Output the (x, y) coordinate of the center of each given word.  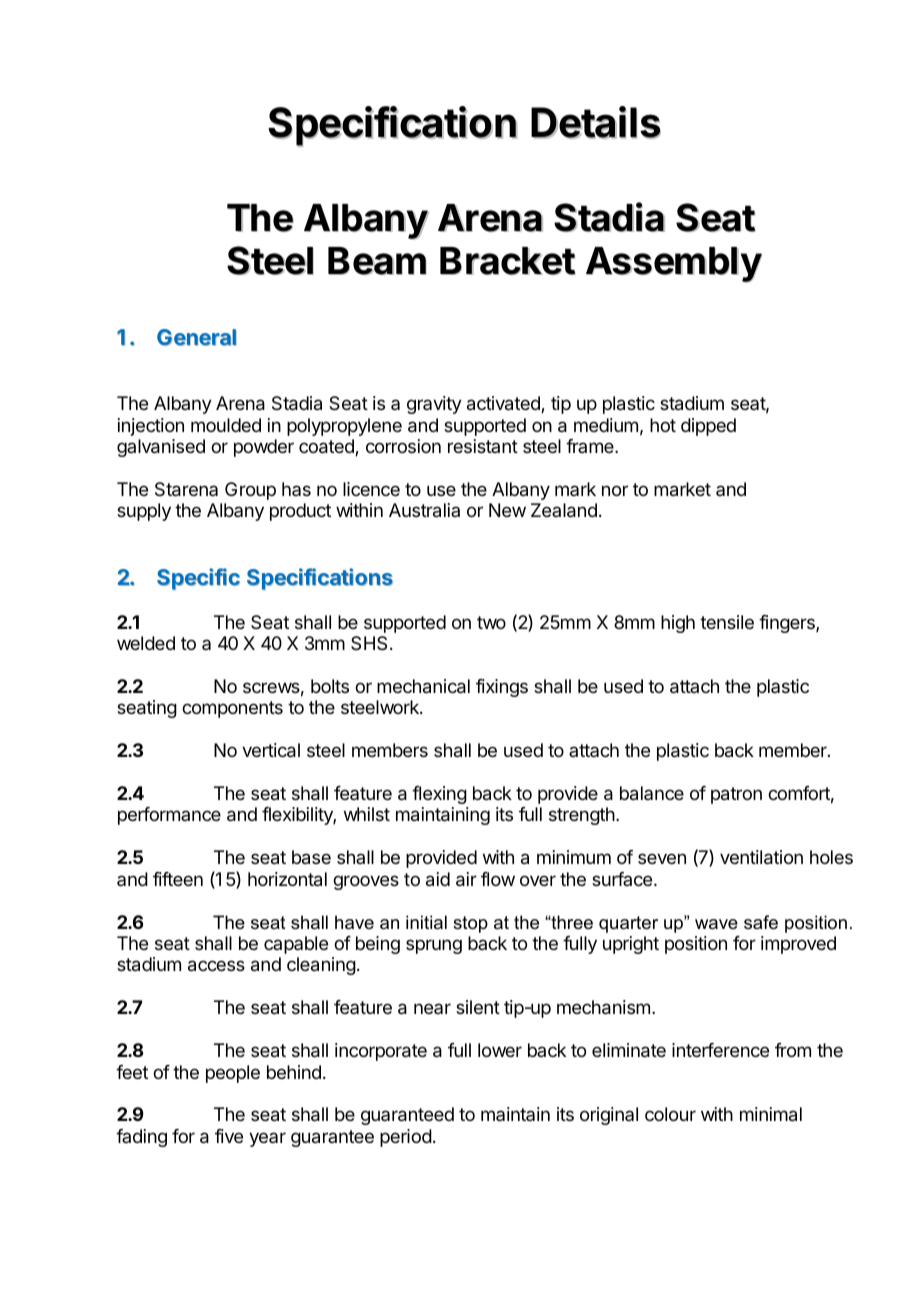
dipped (708, 427)
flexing (439, 795)
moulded (226, 425)
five (229, 1136)
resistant (483, 446)
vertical (271, 750)
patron (736, 795)
